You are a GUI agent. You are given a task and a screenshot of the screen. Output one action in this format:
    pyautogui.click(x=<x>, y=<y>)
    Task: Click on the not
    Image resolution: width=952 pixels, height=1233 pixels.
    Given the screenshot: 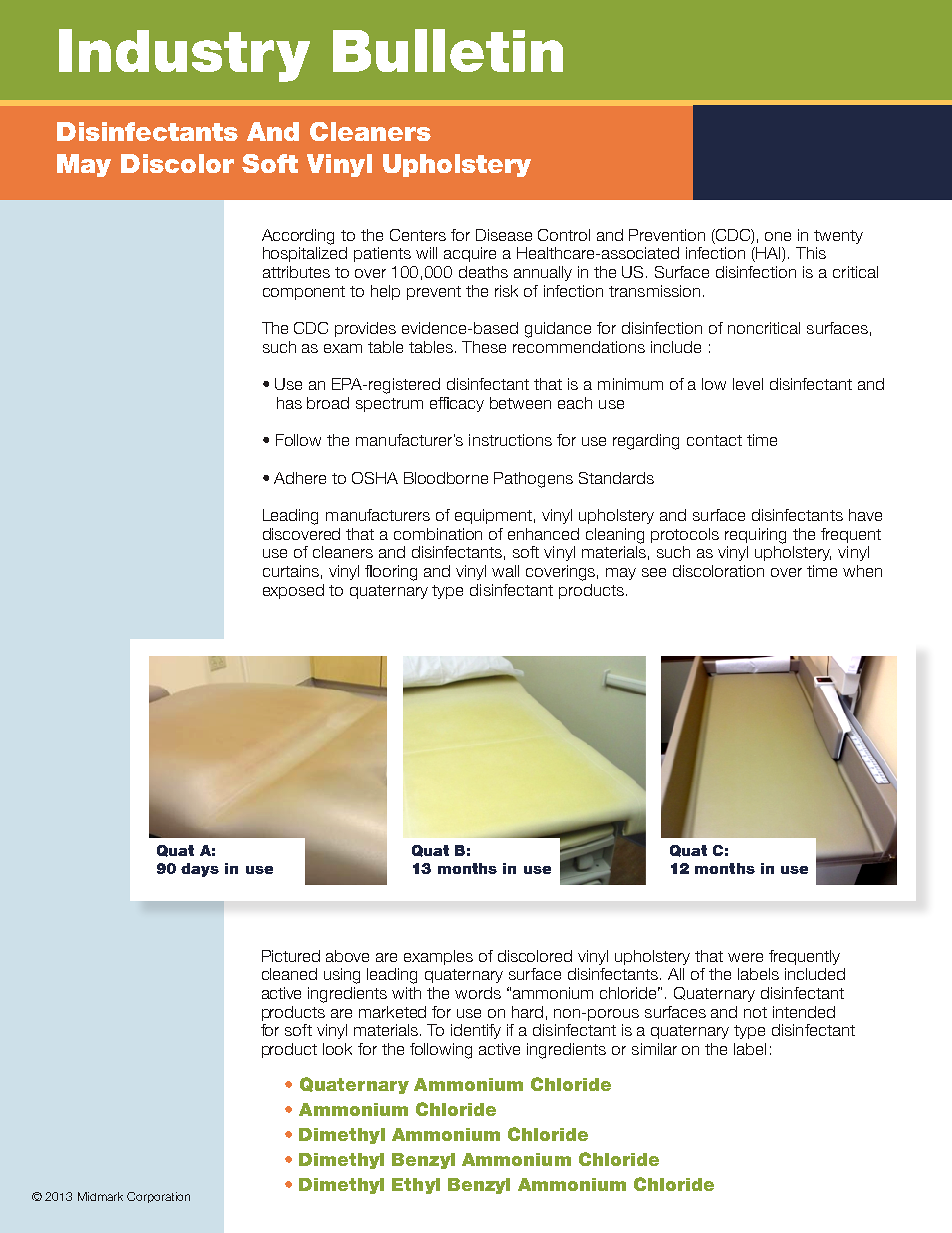 What is the action you would take?
    pyautogui.click(x=755, y=1012)
